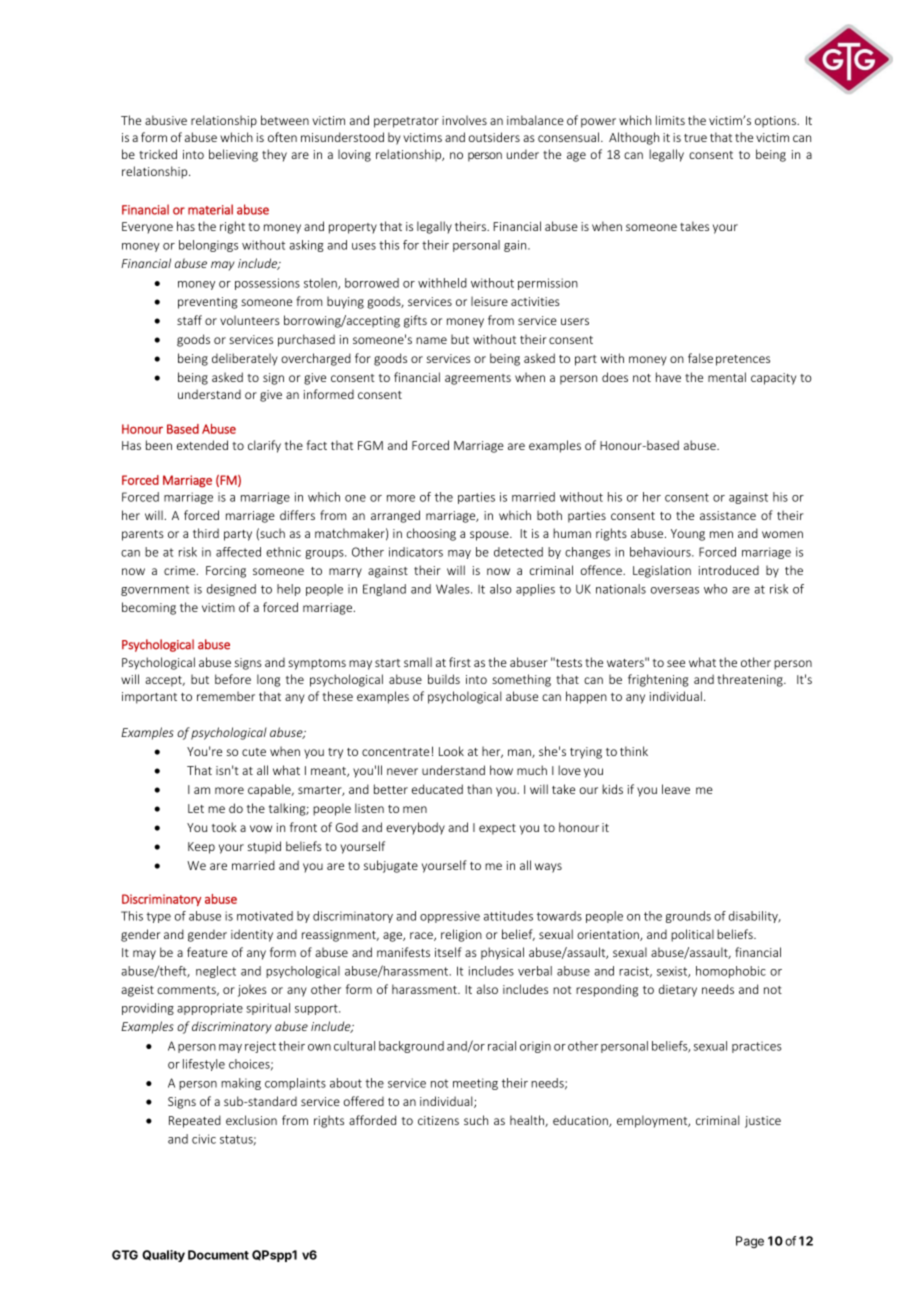 The width and height of the screenshot is (924, 1308). What do you see at coordinates (464, 120) in the screenshot?
I see `involves` at bounding box center [464, 120].
